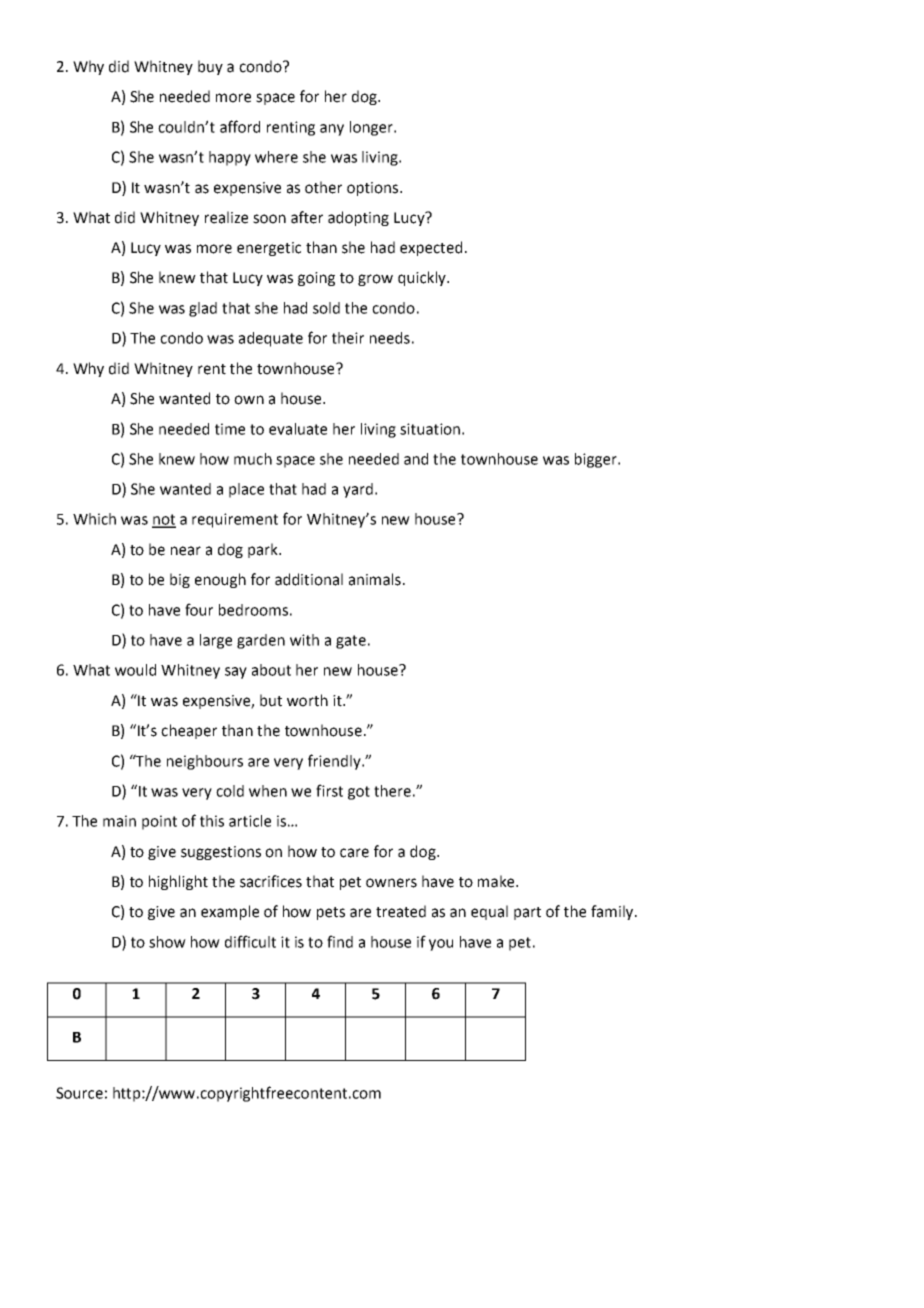  I want to click on bigger, so click(597, 460).
